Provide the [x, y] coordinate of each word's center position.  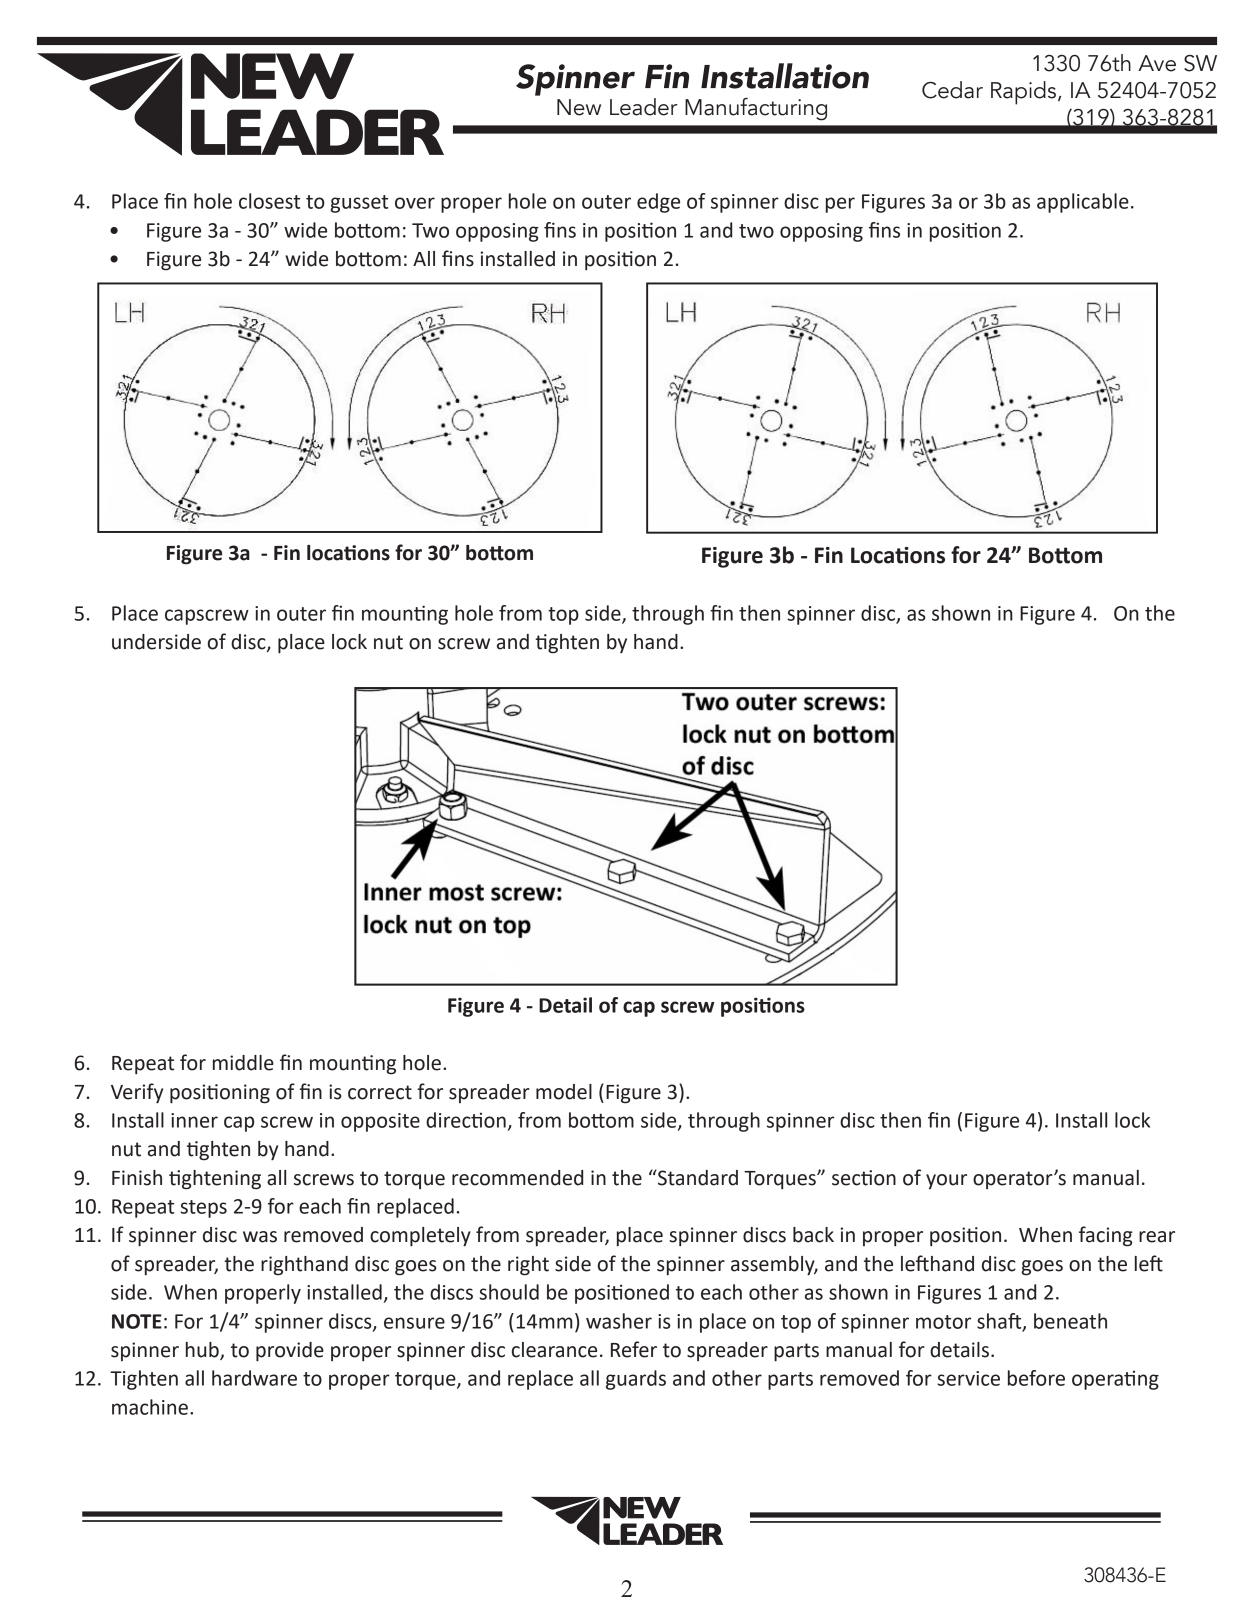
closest [269, 201]
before [1036, 1378]
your [946, 1181]
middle [243, 1063]
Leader [644, 107]
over [415, 203]
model [564, 1092]
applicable [1083, 203]
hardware [254, 1378]
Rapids [1023, 93]
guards [636, 1380]
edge [658, 203]
